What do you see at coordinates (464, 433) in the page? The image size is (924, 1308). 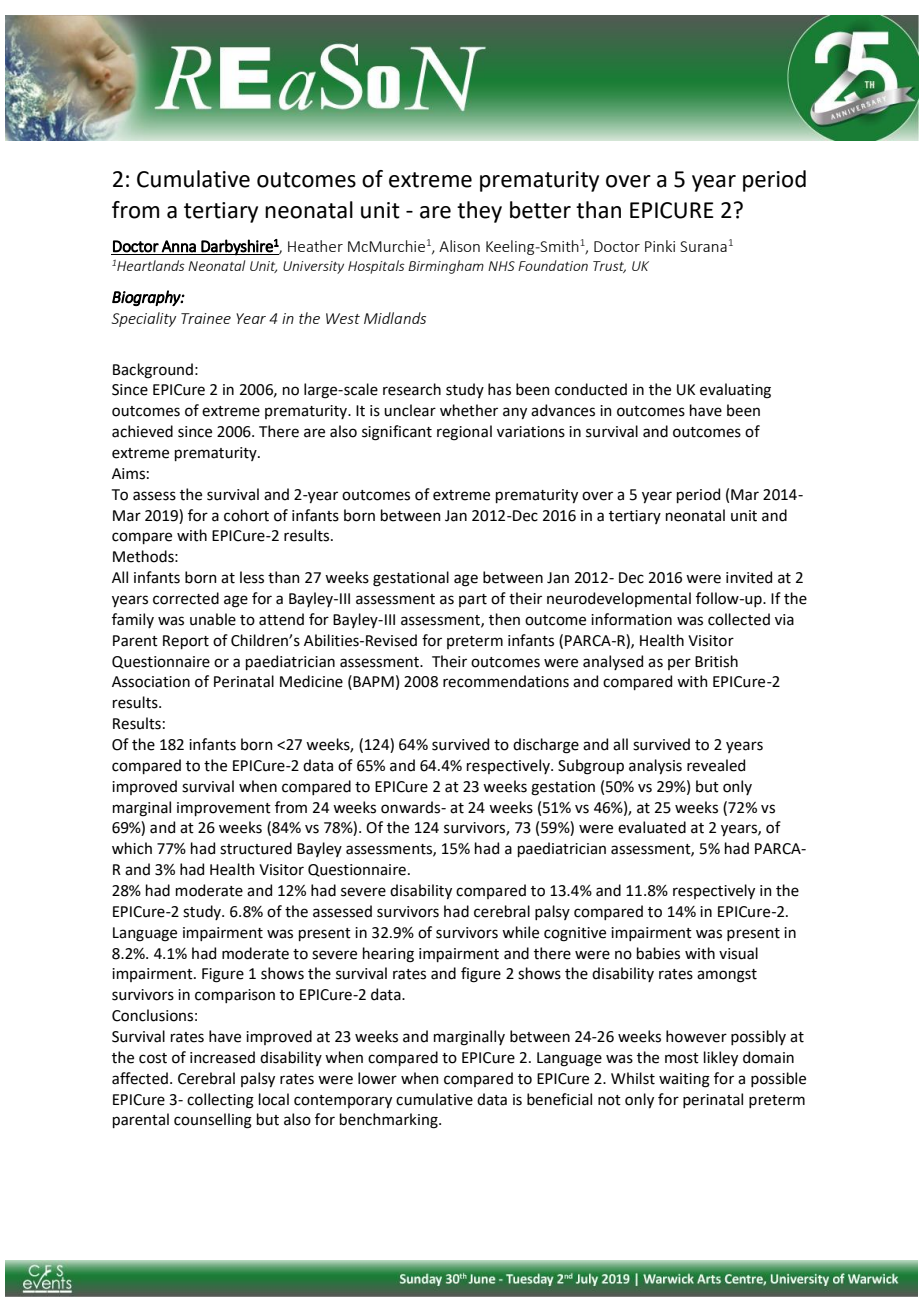 I see `regional` at bounding box center [464, 433].
